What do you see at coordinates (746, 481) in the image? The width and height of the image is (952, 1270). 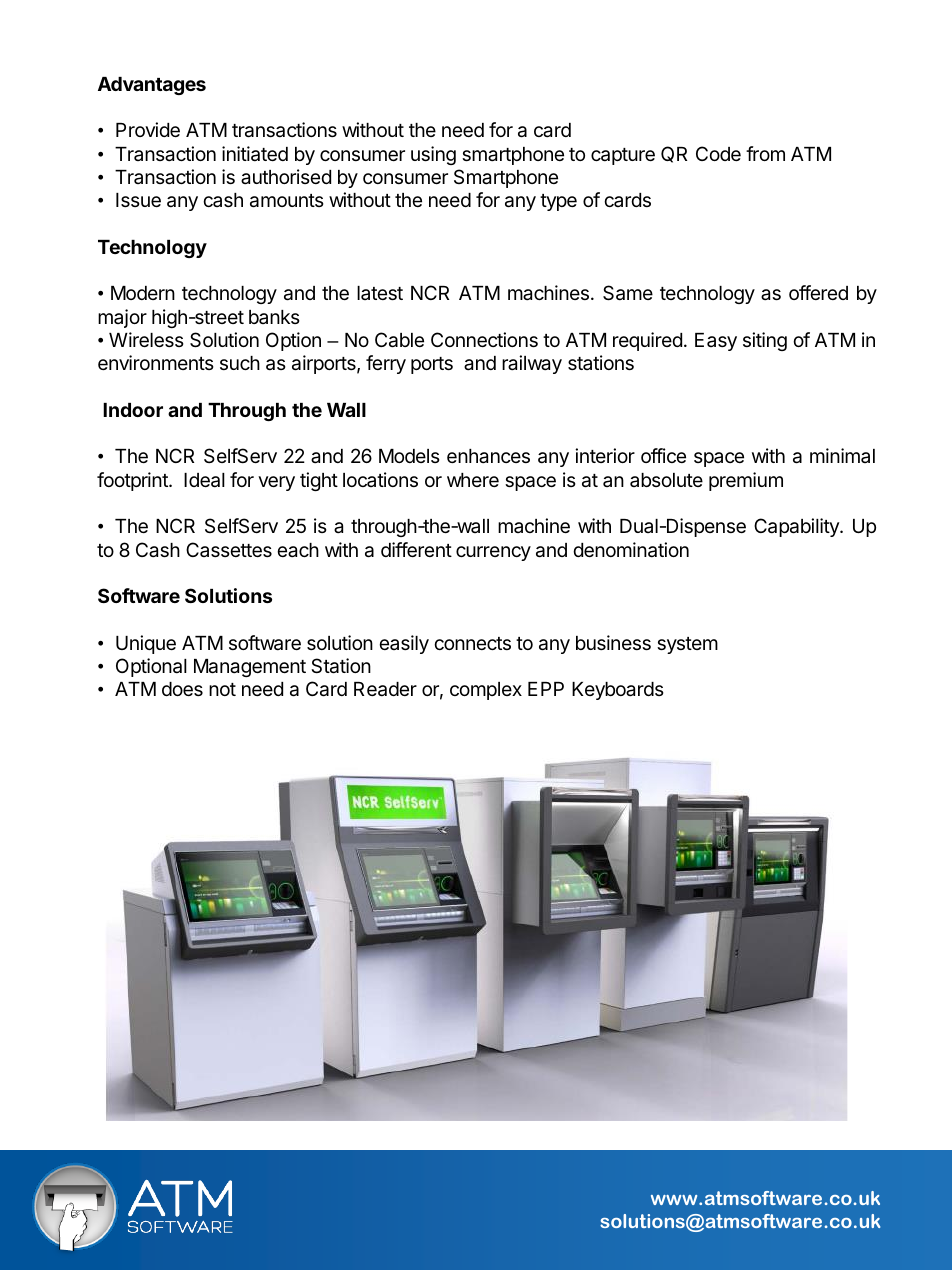 I see `premium` at bounding box center [746, 481].
